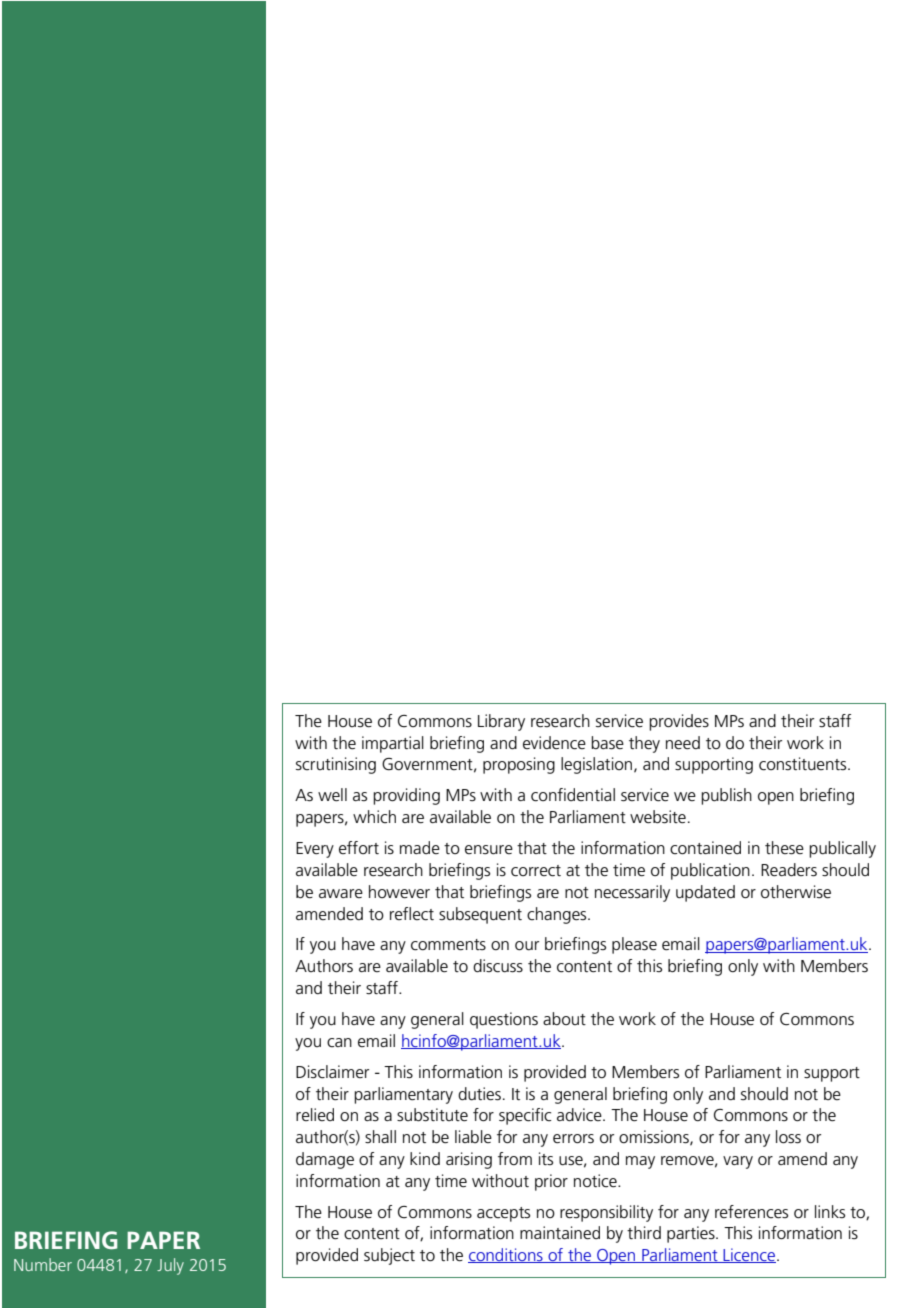 This screenshot has height=1308, width=924. Describe the element at coordinates (448, 945) in the screenshot. I see `comments` at that location.
